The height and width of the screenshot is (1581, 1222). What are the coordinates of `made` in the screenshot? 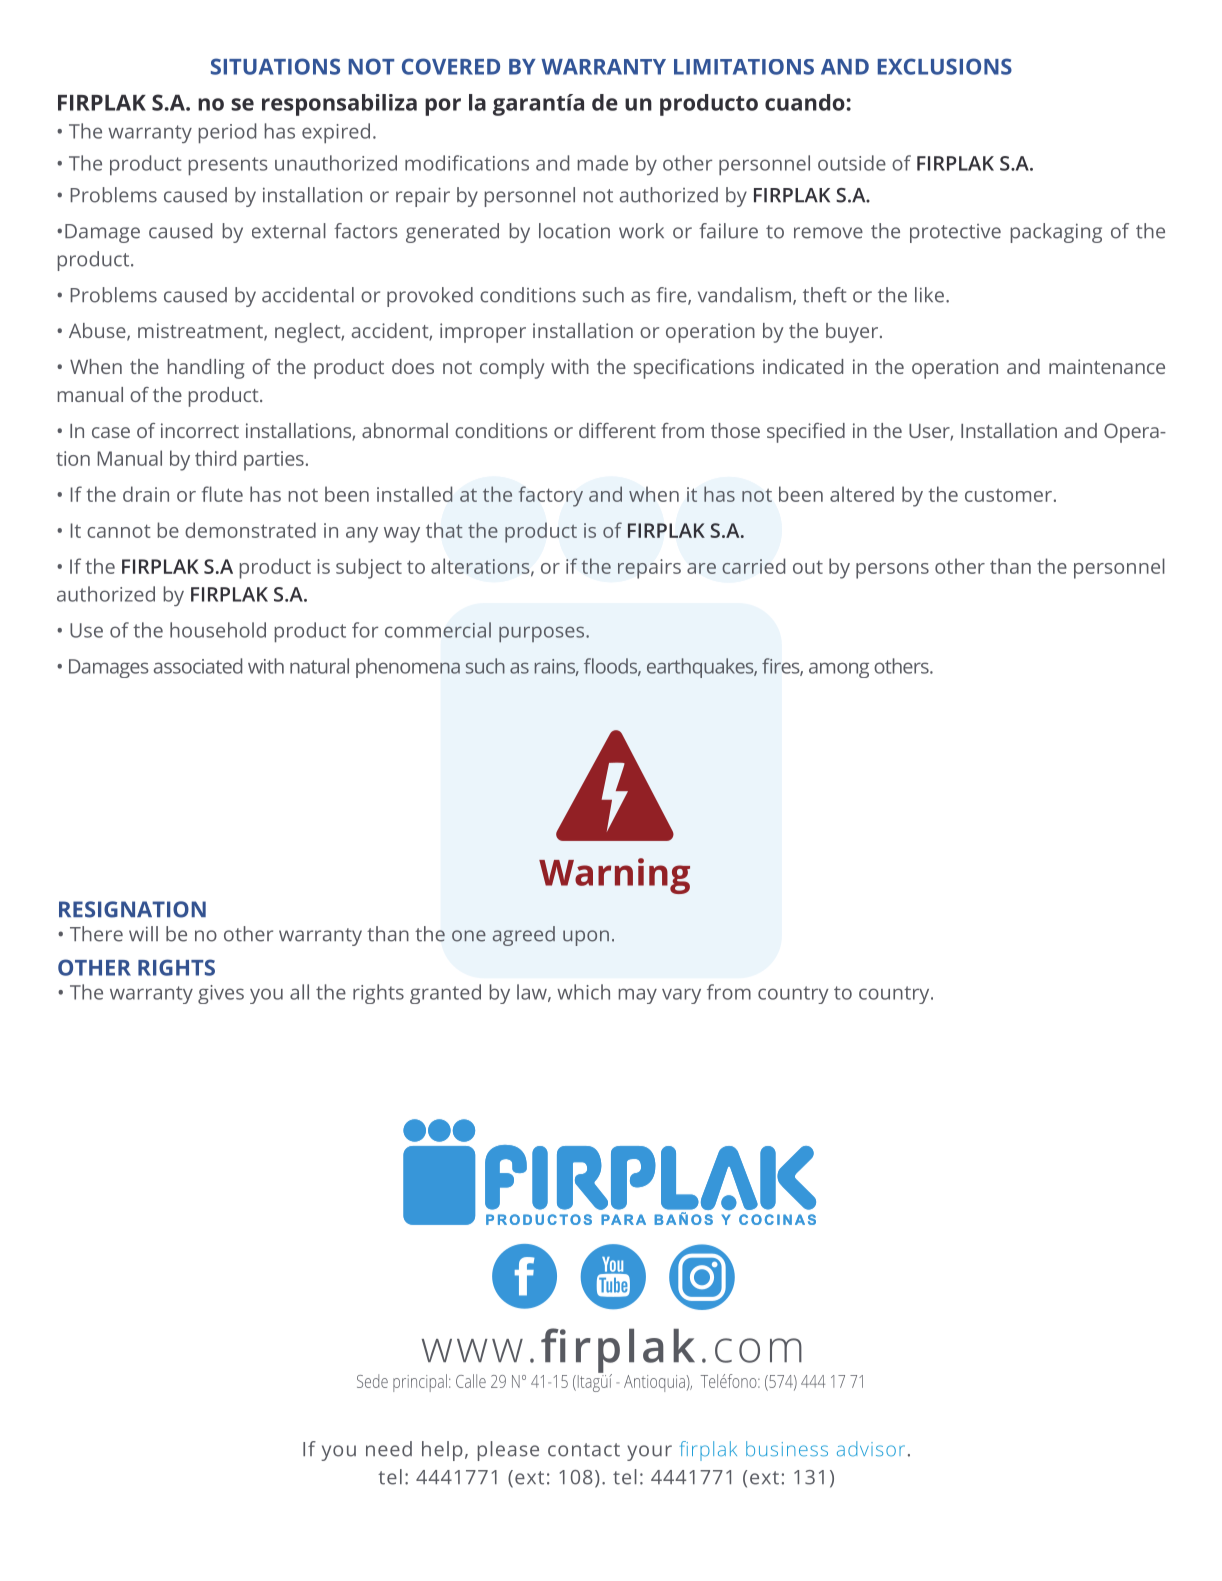 It's located at (603, 163).
